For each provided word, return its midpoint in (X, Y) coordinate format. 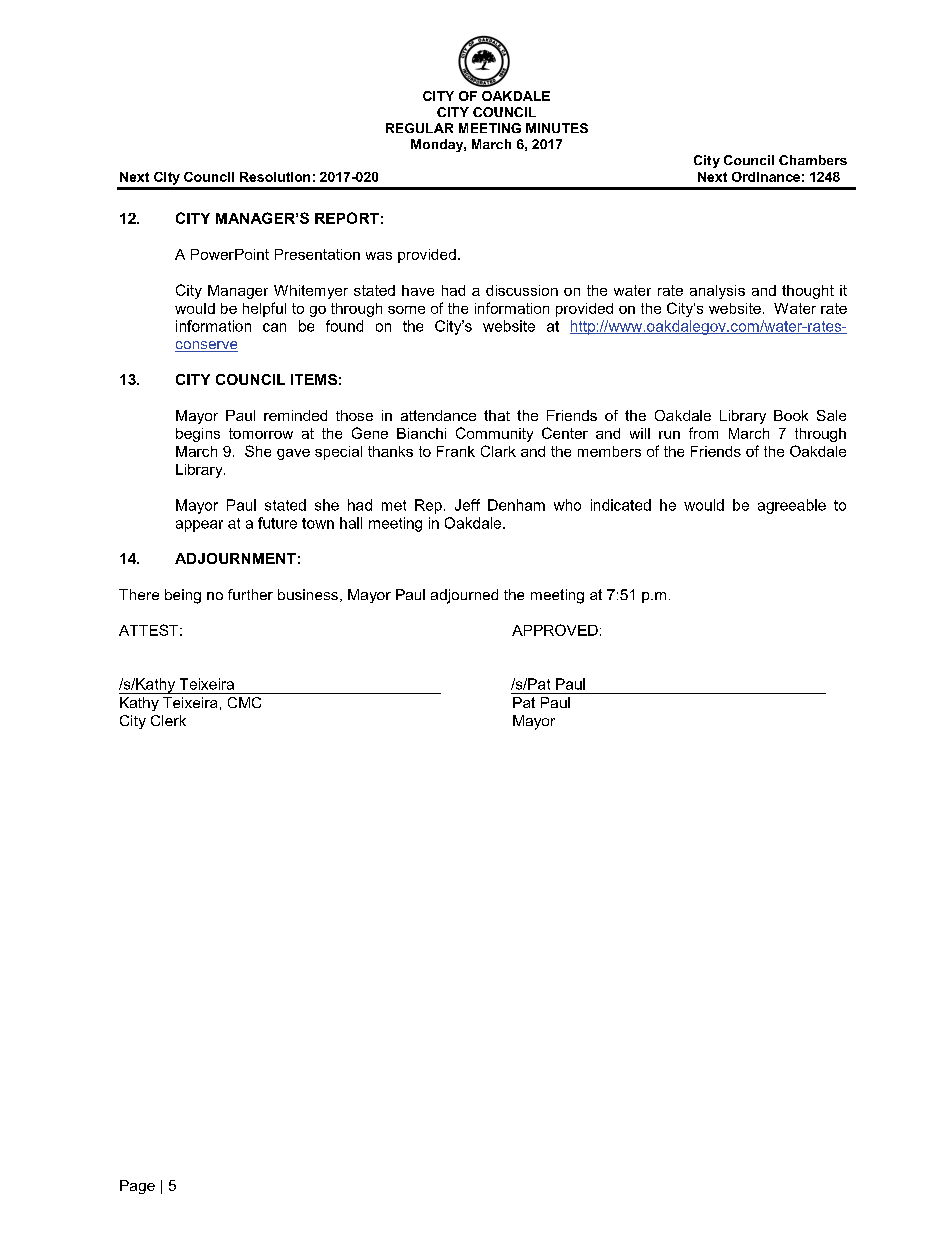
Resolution (275, 177)
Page (137, 1187)
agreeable (792, 506)
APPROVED (555, 630)
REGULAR (419, 128)
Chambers (813, 160)
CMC (244, 702)
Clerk (168, 720)
